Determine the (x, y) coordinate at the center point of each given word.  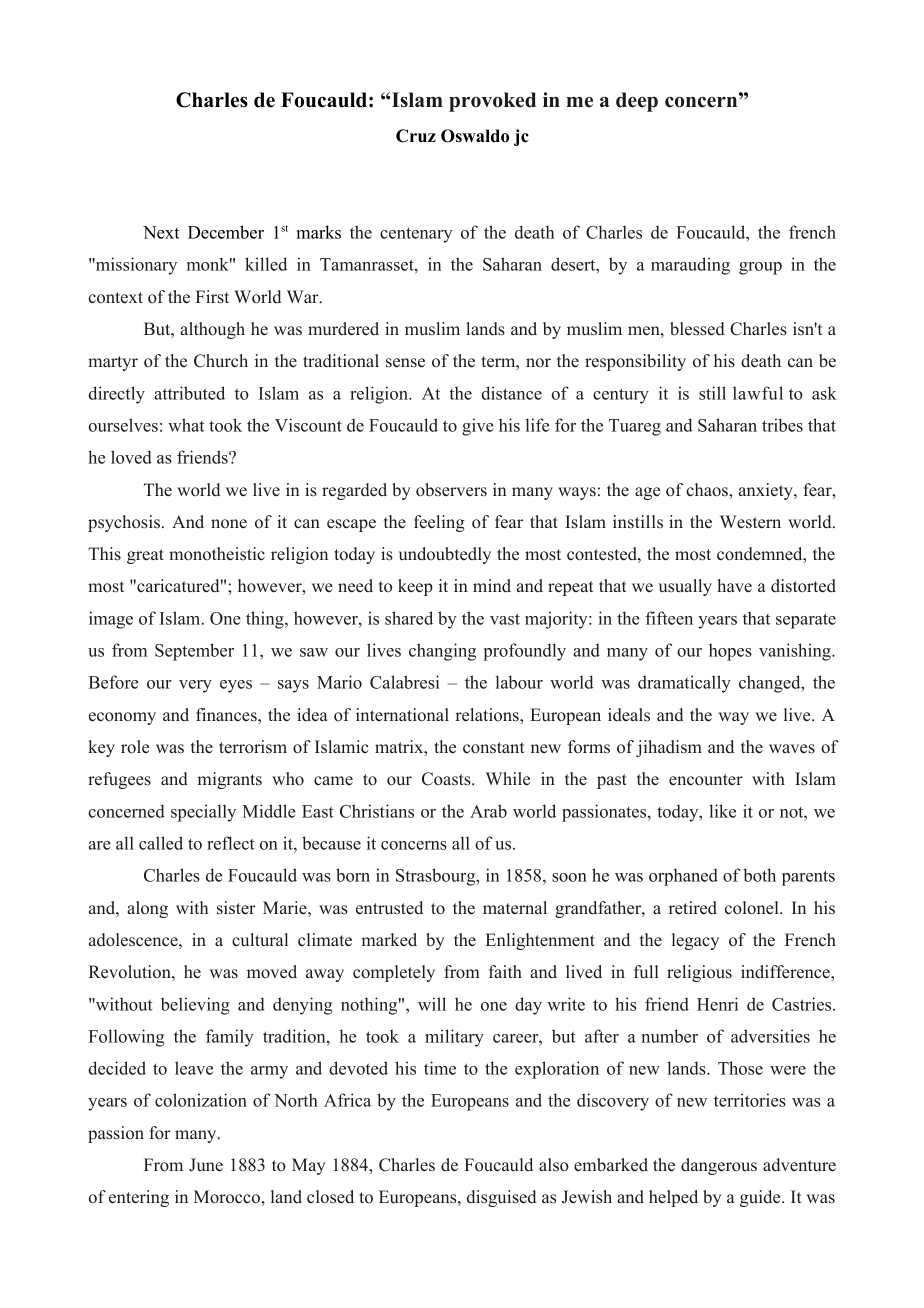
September (194, 652)
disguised (501, 1198)
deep (637, 102)
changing (442, 652)
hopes (730, 652)
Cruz (416, 136)
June (206, 1165)
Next (161, 232)
